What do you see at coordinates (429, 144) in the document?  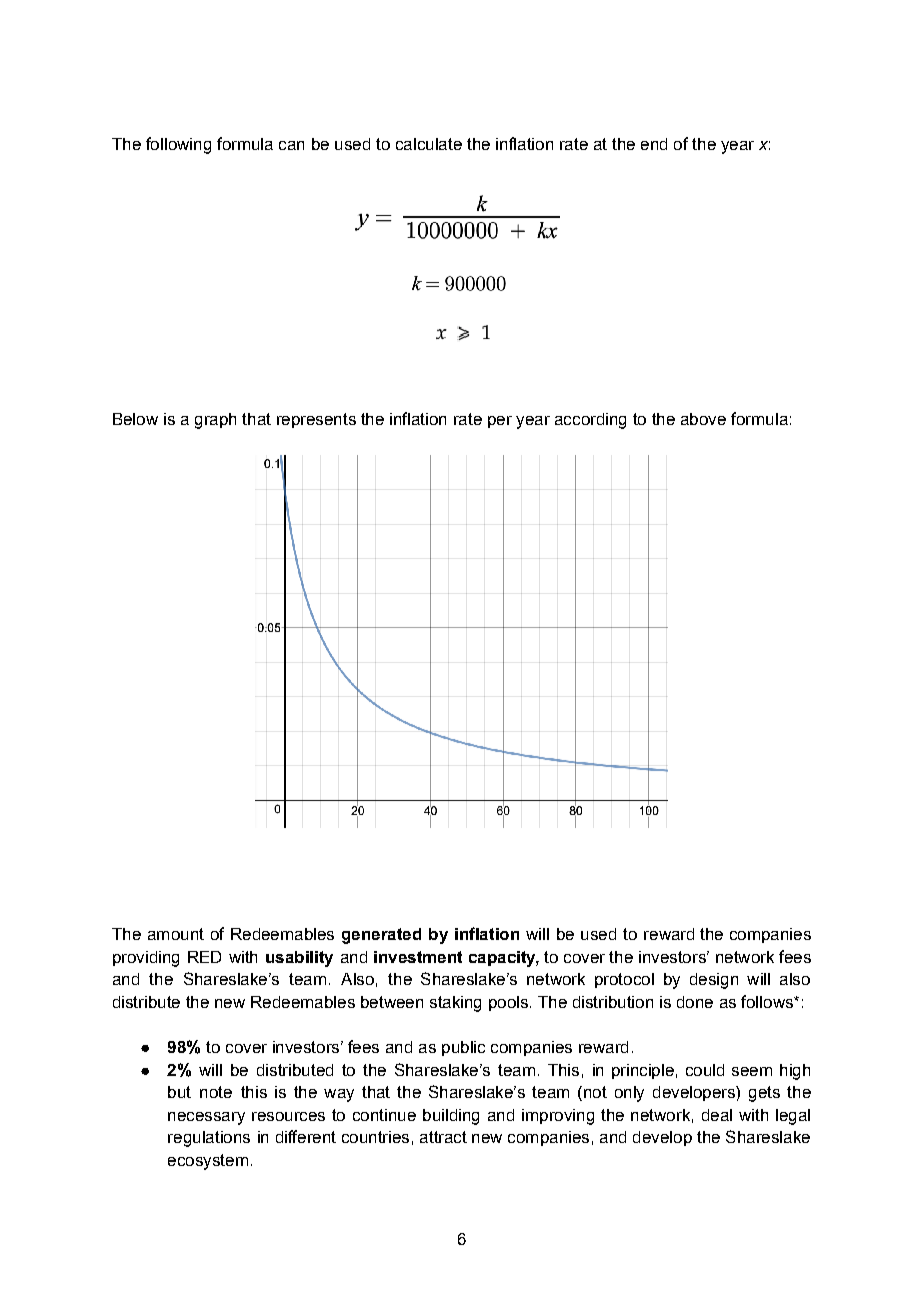 I see `calculate` at bounding box center [429, 144].
